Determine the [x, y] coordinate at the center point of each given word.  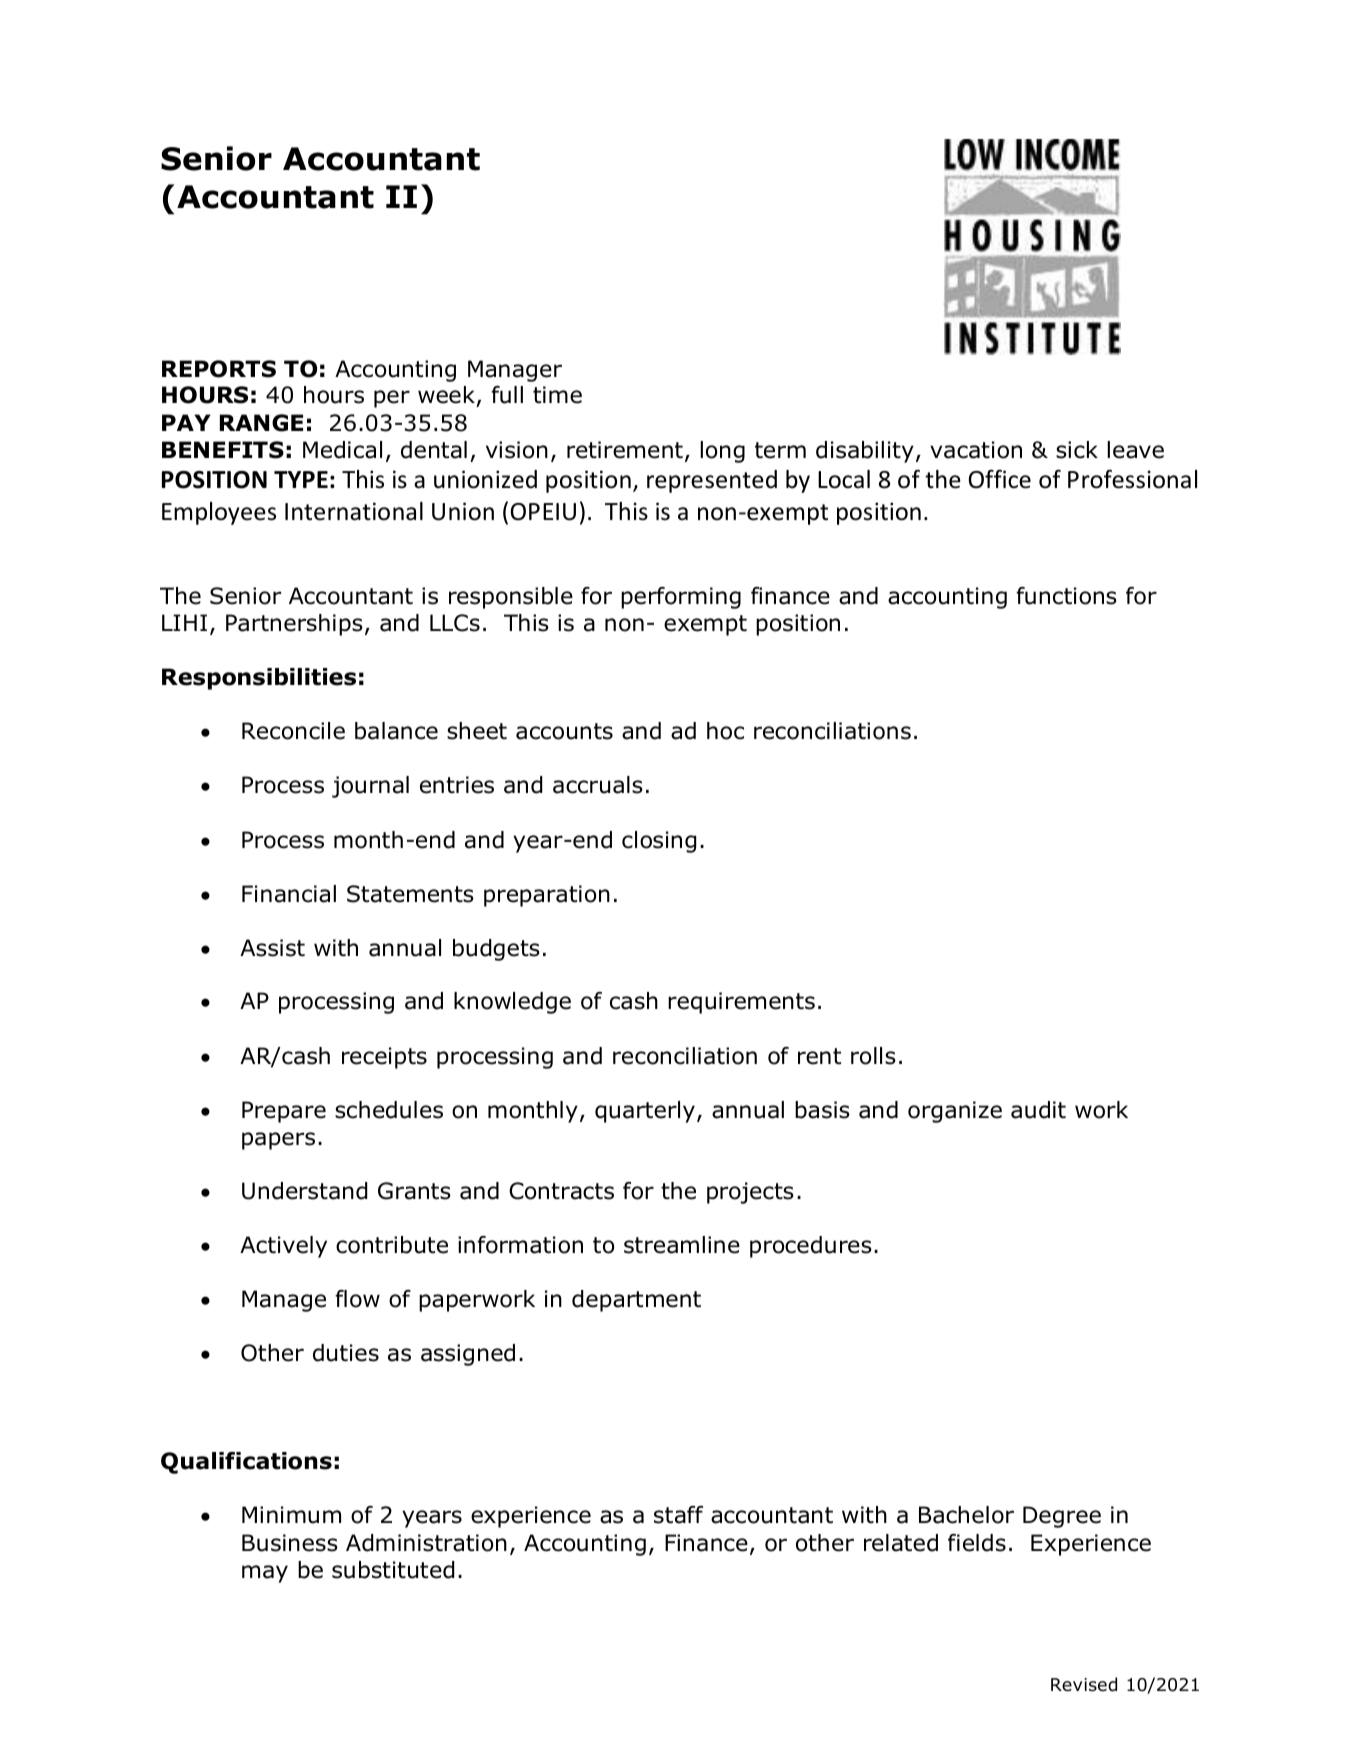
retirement [625, 450]
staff [678, 1515]
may [265, 1574]
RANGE [261, 423]
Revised [1084, 1684]
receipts [384, 1058]
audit [1038, 1110]
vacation [976, 450]
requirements [741, 1003]
